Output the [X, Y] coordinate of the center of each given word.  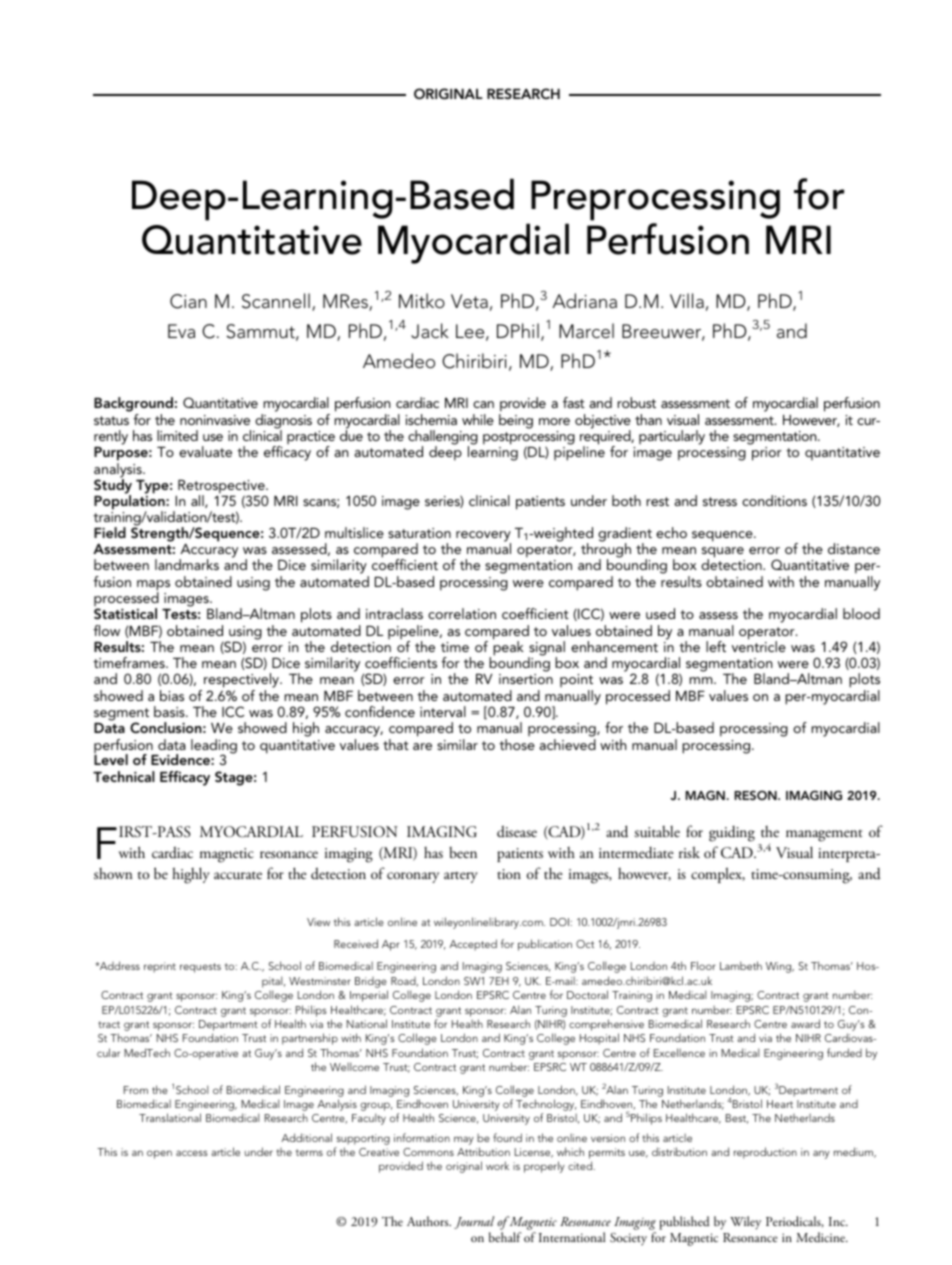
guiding [732, 834]
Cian [188, 301]
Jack [430, 331]
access [192, 1153]
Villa [687, 300]
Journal [474, 1222]
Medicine [821, 1237]
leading [214, 747]
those [517, 744]
